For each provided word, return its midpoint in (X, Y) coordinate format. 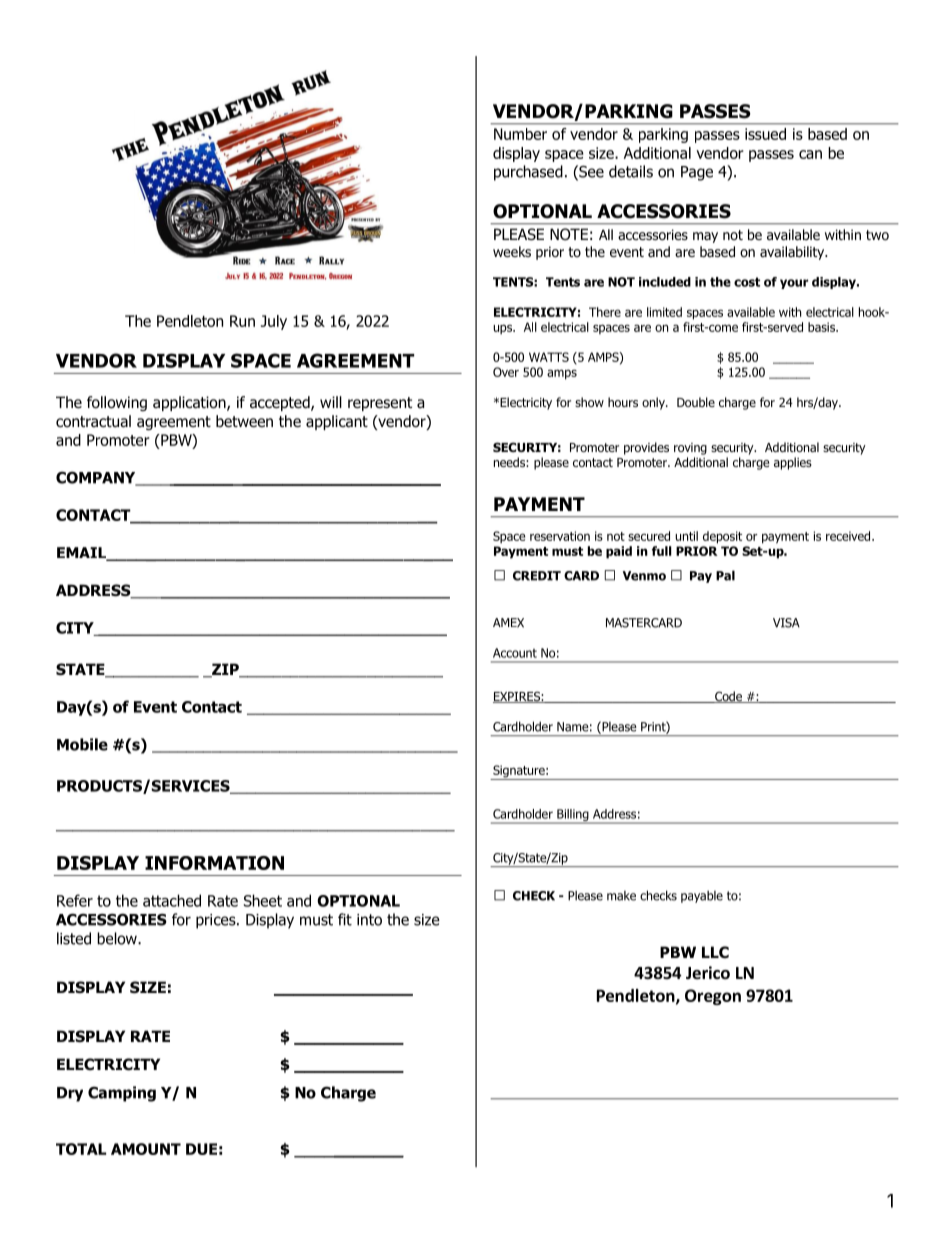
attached (172, 900)
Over (506, 372)
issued (765, 134)
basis (822, 327)
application (190, 403)
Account (515, 653)
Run (242, 321)
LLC (715, 952)
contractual (93, 421)
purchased (528, 173)
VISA (786, 623)
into (369, 920)
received (849, 536)
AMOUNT (146, 1149)
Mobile (82, 744)
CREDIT (537, 576)
